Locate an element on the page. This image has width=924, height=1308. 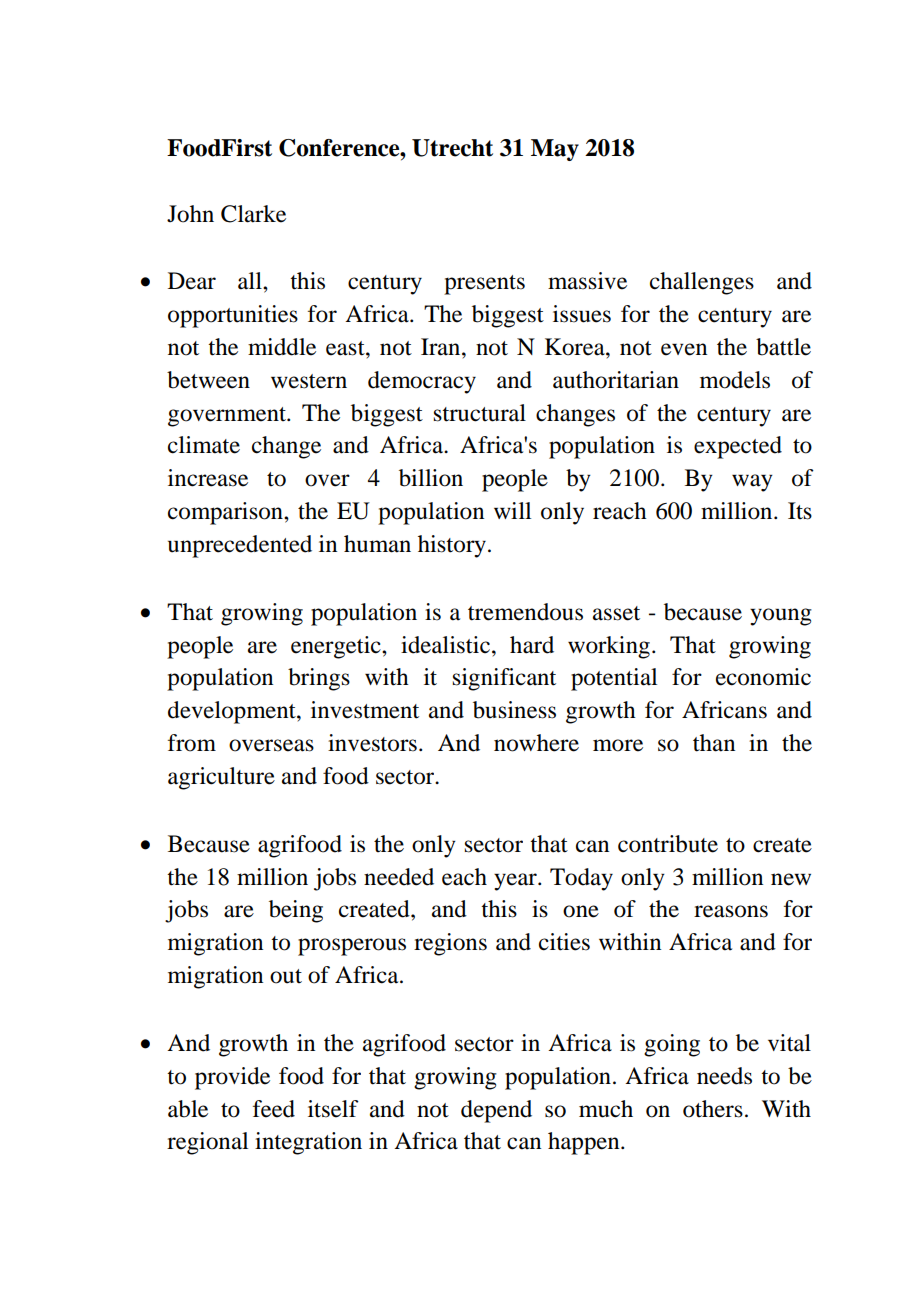
structural is located at coordinates (480, 413).
